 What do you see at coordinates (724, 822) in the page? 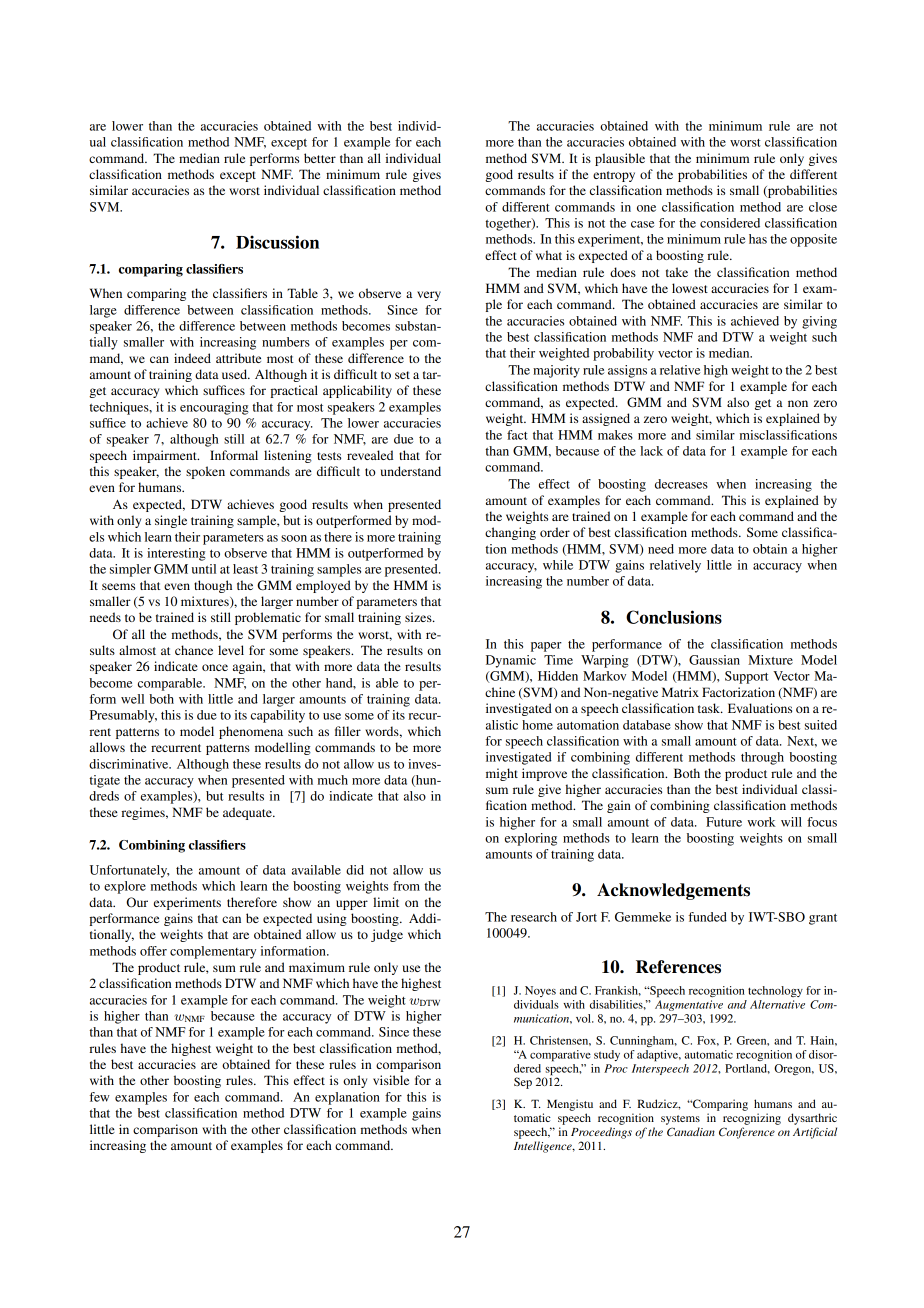
I see `Future` at bounding box center [724, 822].
